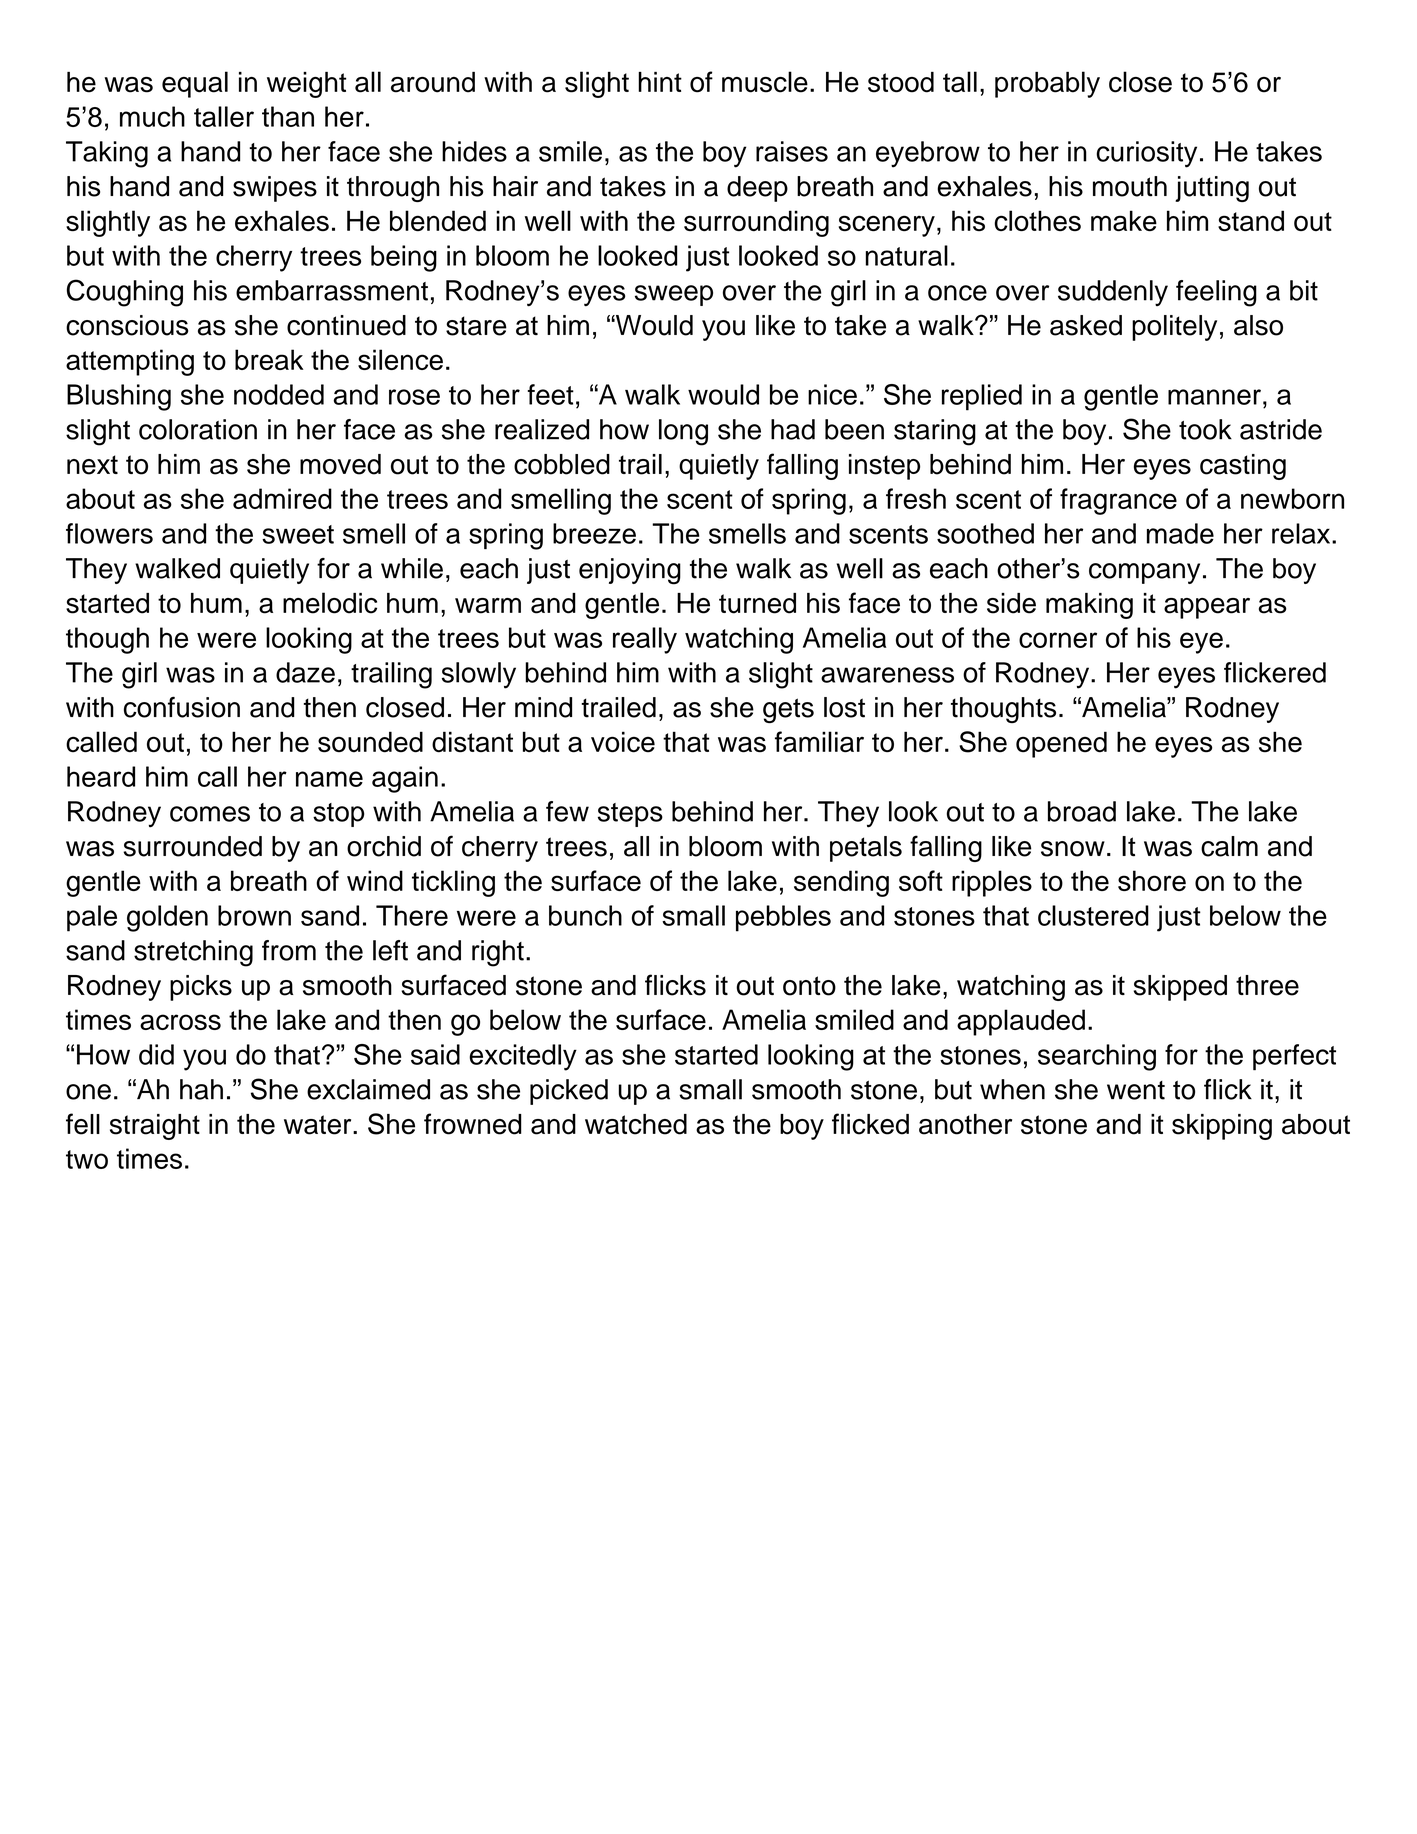 The width and height of the document is (1417, 1834). What do you see at coordinates (1082, 811) in the document?
I see `broad` at bounding box center [1082, 811].
